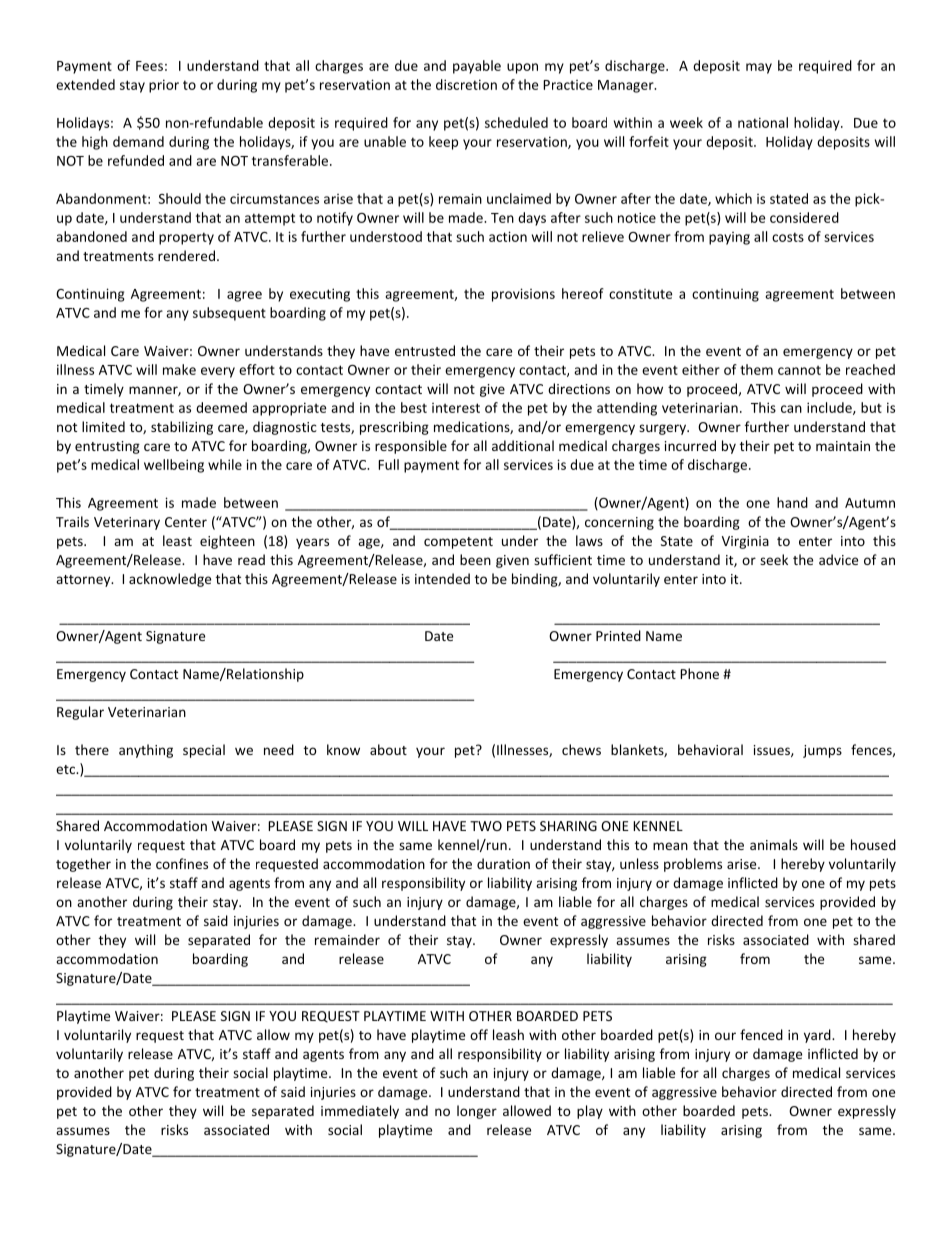 This screenshot has width=952, height=1233. I want to click on make, so click(179, 369).
